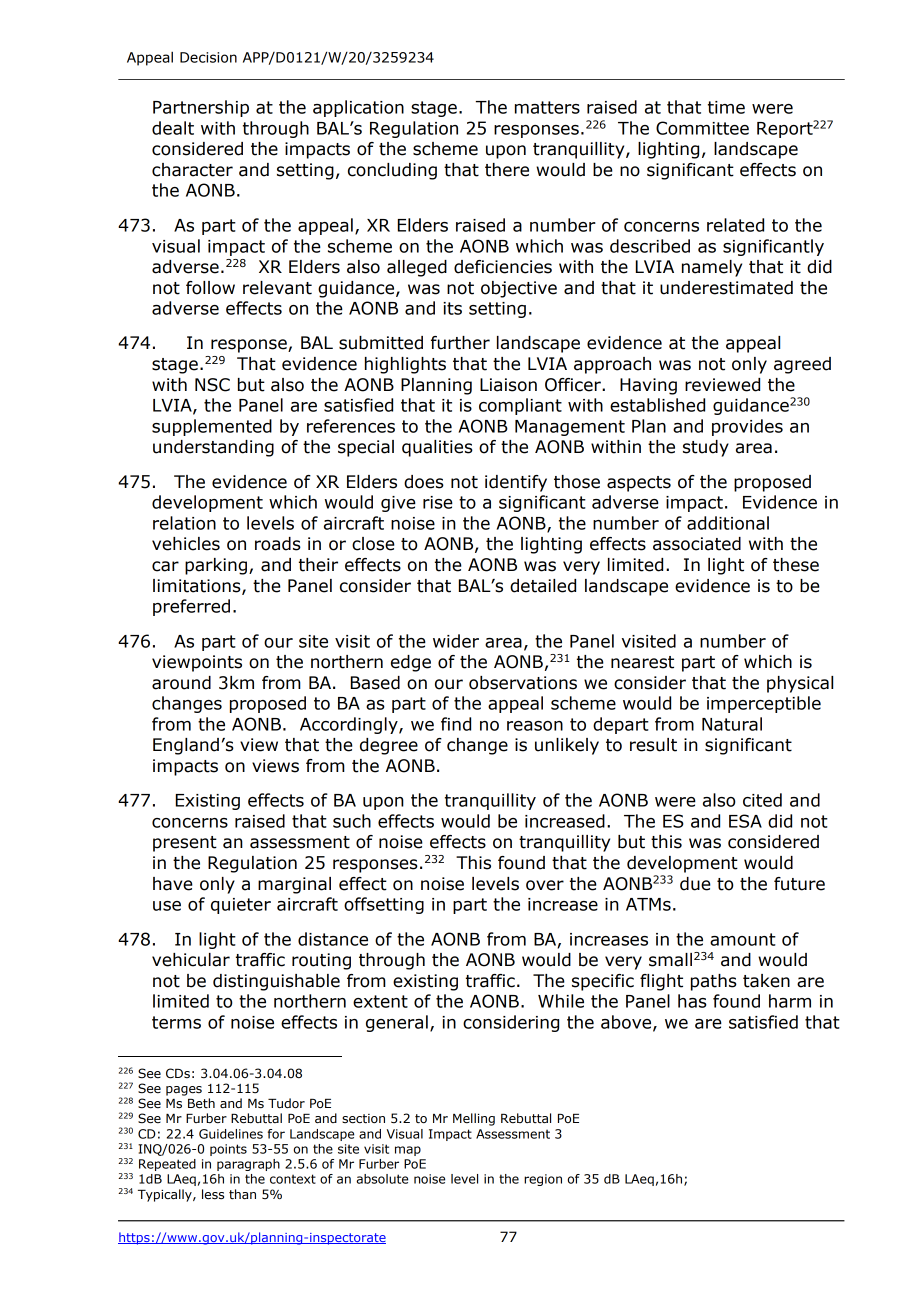 The height and width of the page is (1308, 924). I want to click on has, so click(692, 1001).
